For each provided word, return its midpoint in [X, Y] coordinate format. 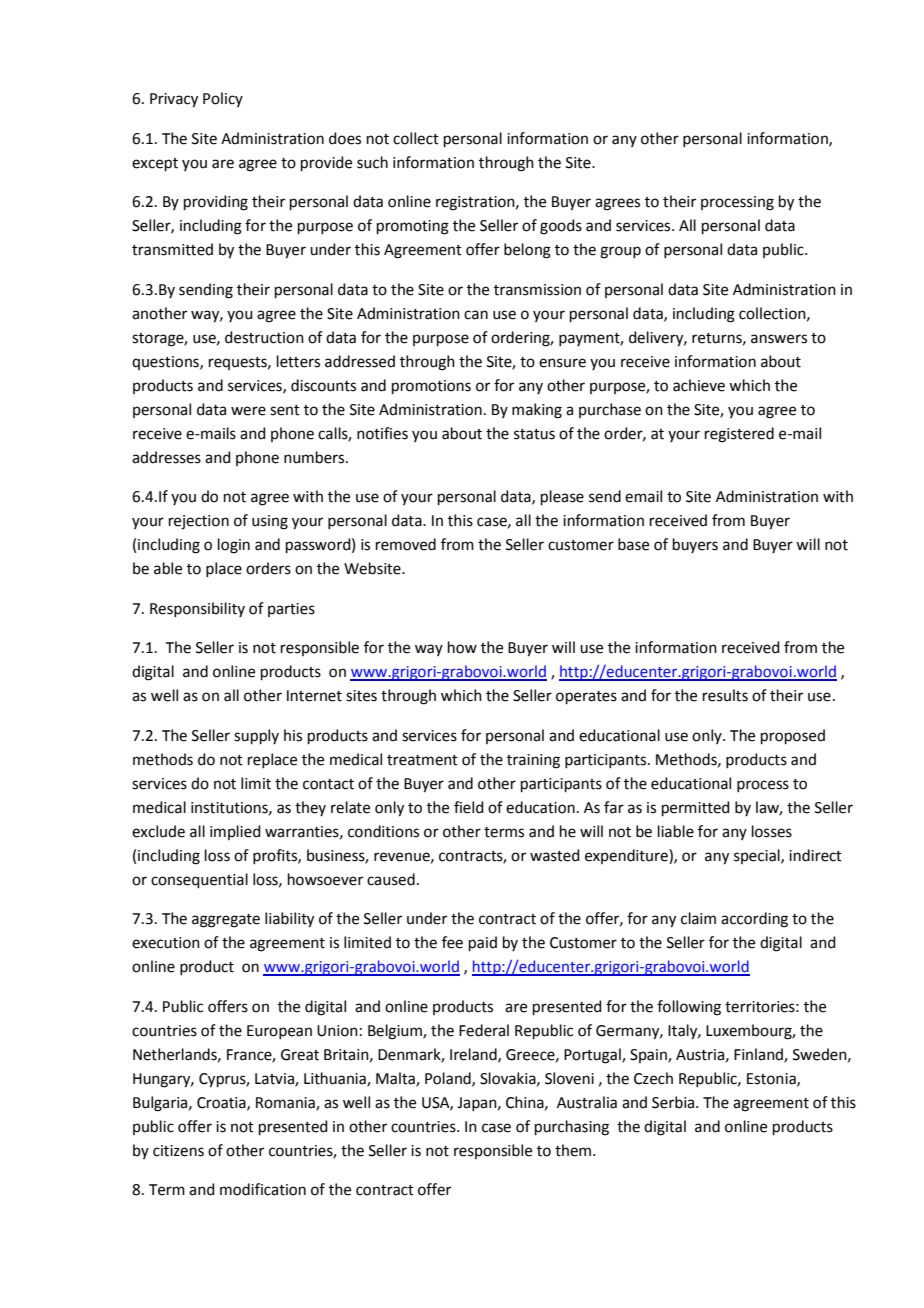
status [534, 434]
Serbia [674, 1102]
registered [739, 435]
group [620, 252]
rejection [199, 522]
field [469, 807]
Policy [223, 99]
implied [235, 832]
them [573, 1150]
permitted [696, 808]
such [372, 162]
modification [263, 1189]
